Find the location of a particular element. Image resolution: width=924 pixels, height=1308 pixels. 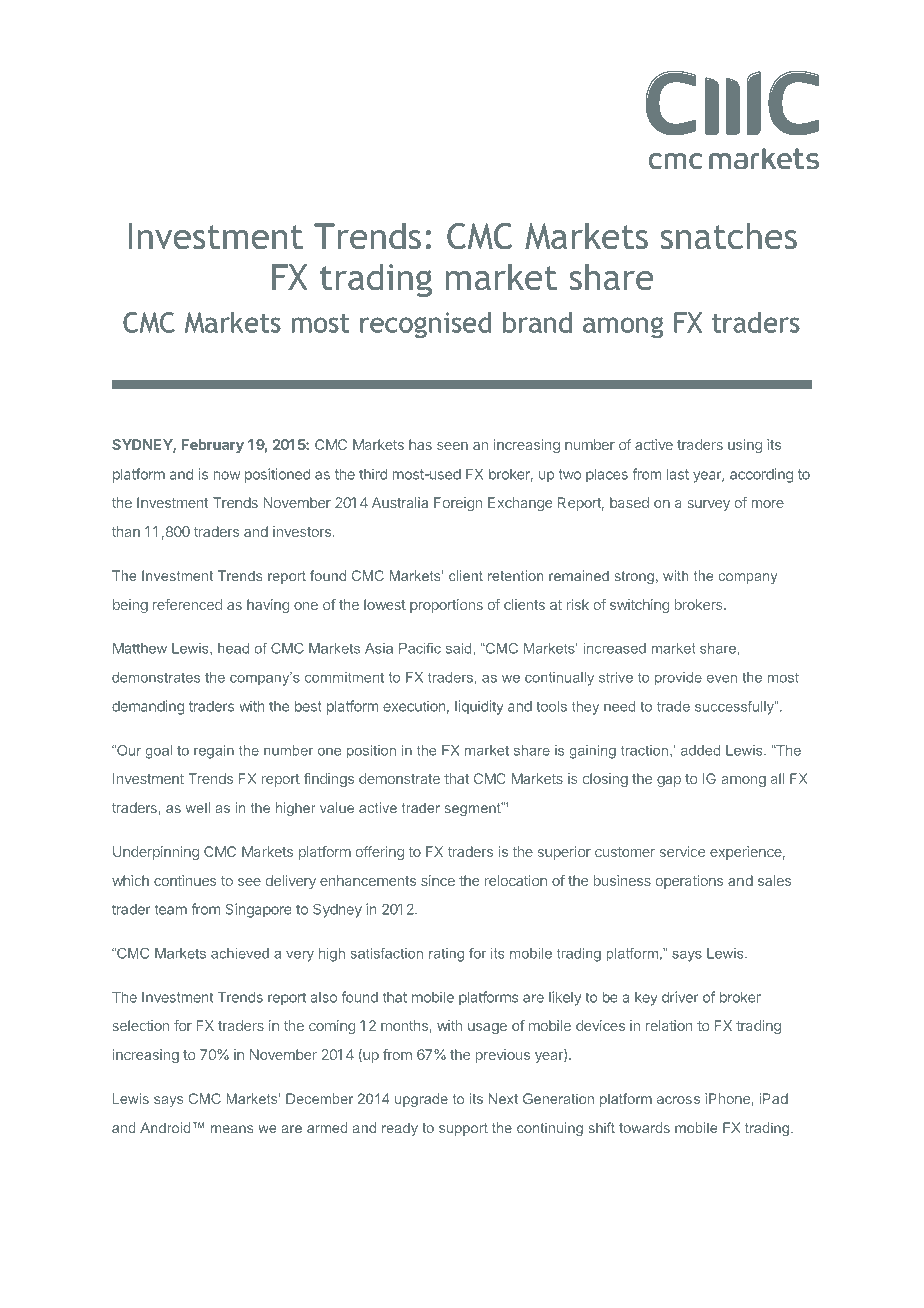

snatches is located at coordinates (729, 236).
